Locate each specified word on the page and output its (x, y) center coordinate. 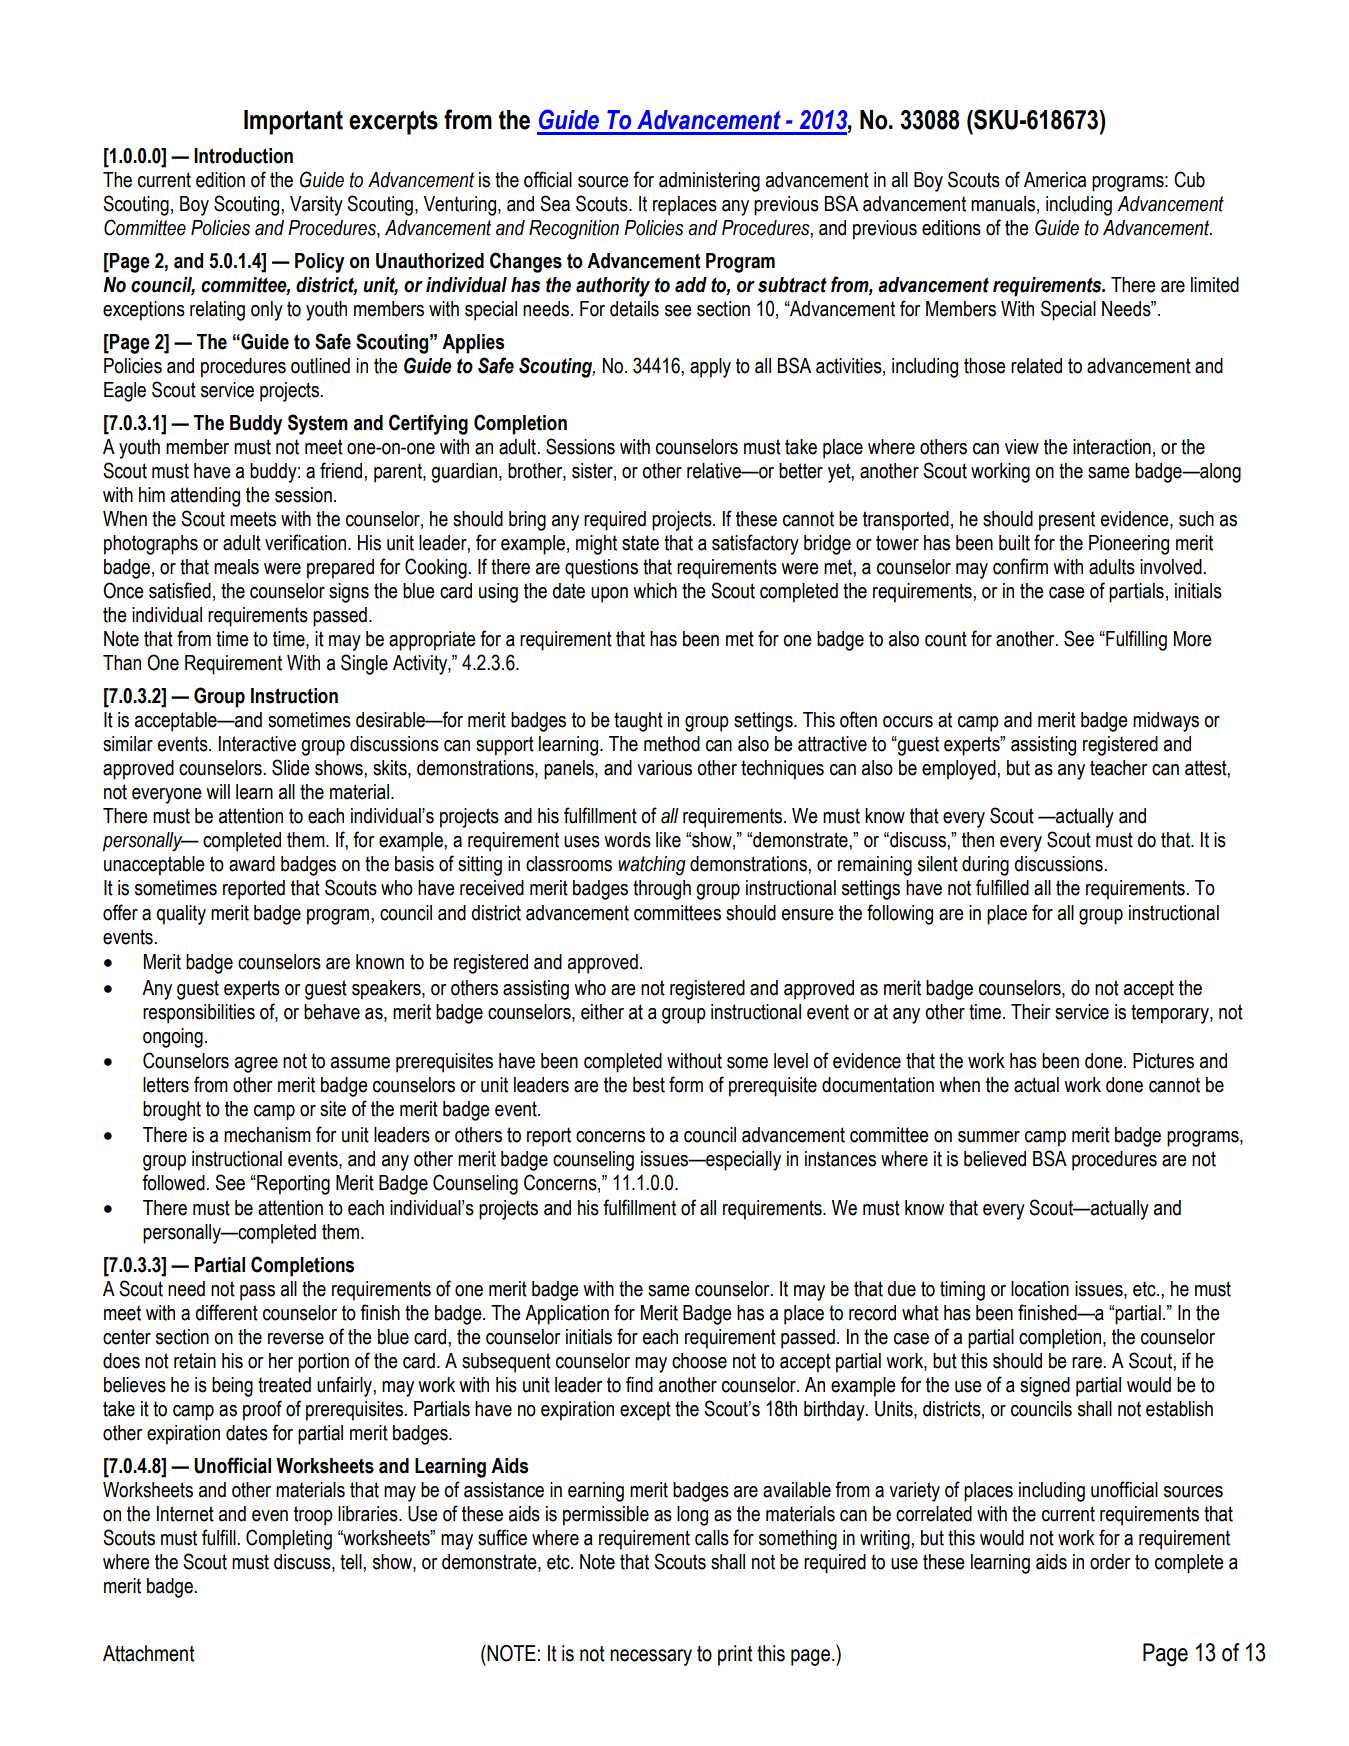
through (662, 890)
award (252, 864)
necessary (651, 1657)
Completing (289, 1539)
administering (709, 182)
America (1055, 180)
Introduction (243, 156)
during (985, 866)
